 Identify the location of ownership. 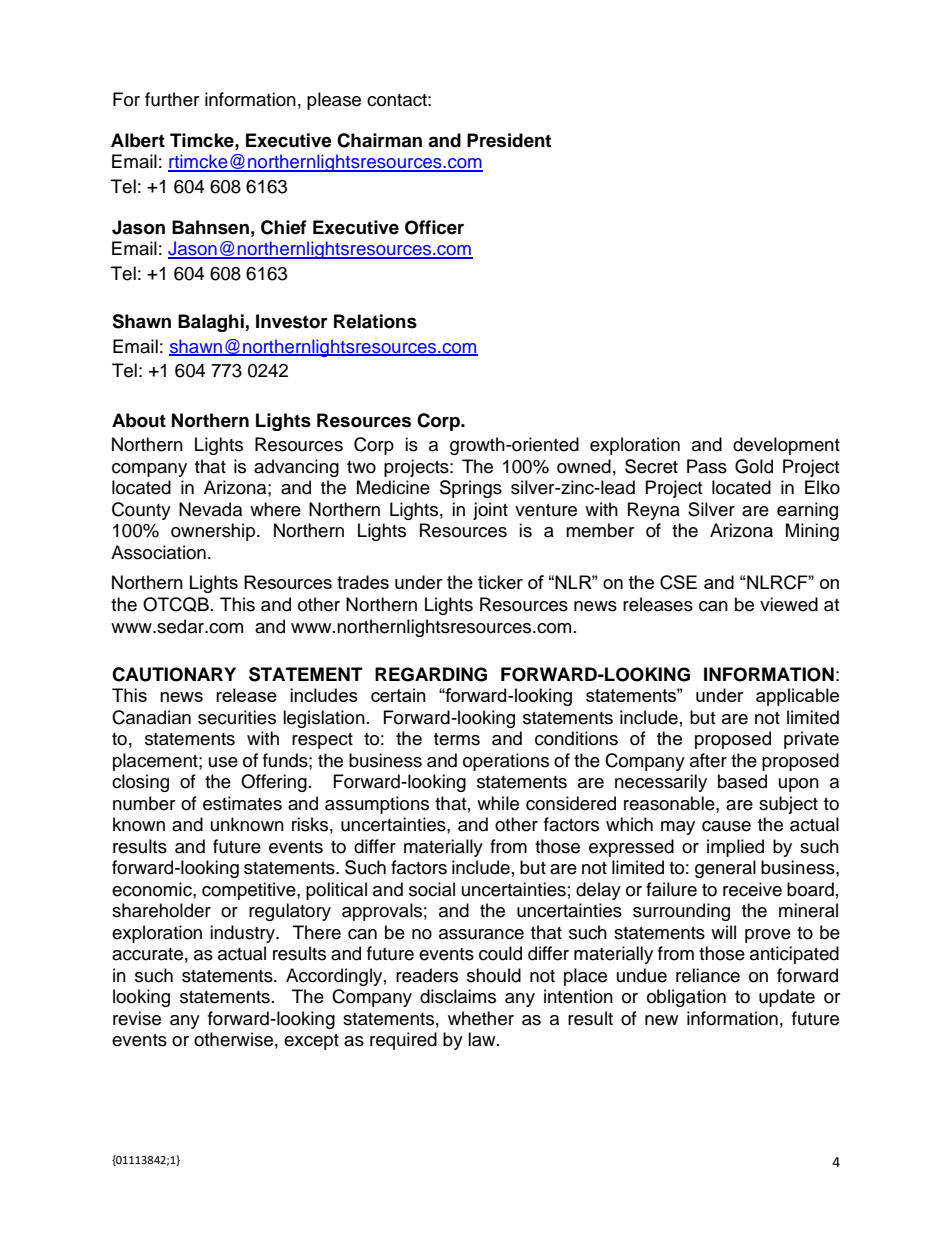
(214, 532).
